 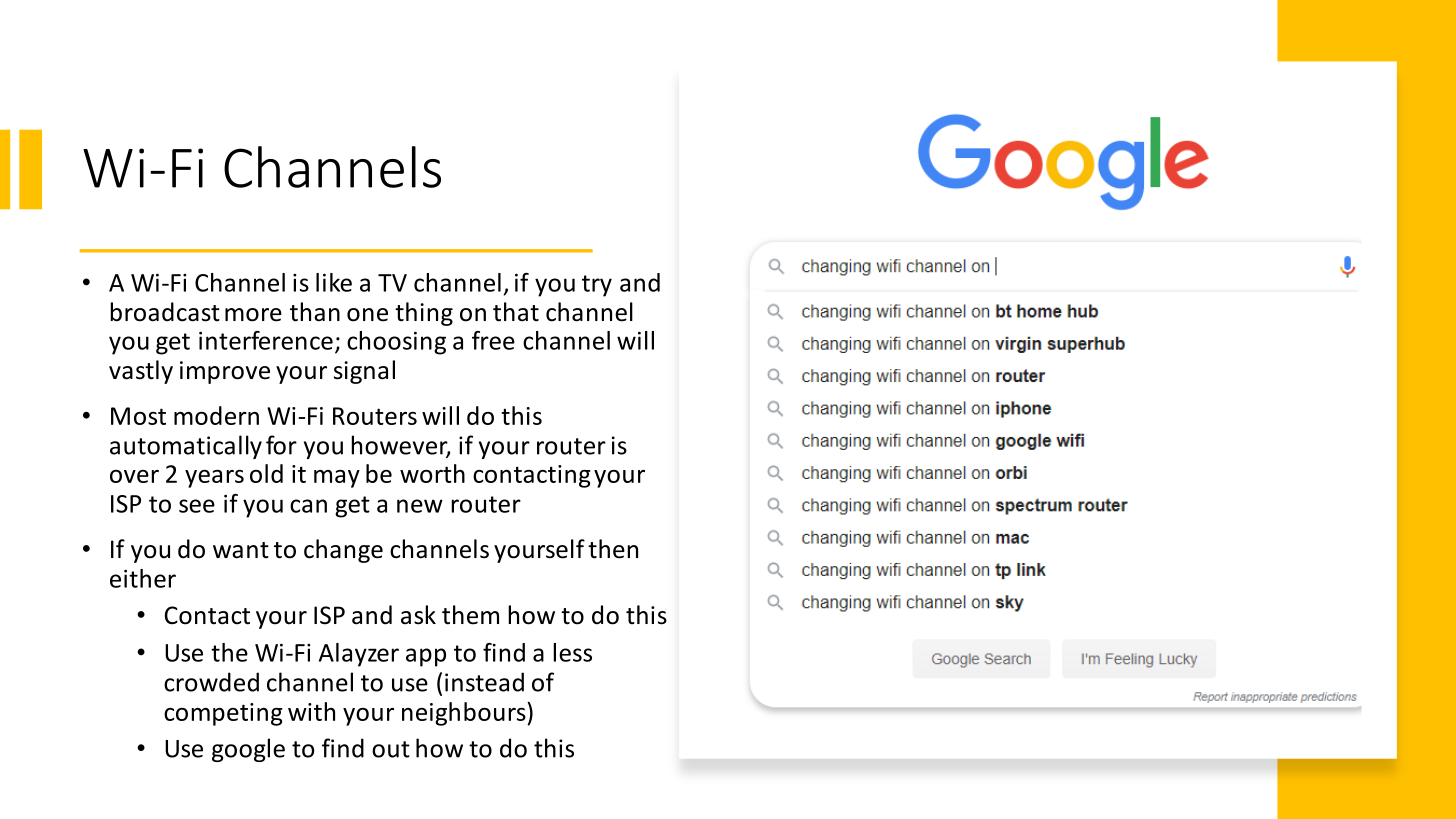 I want to click on competing, so click(x=223, y=714).
